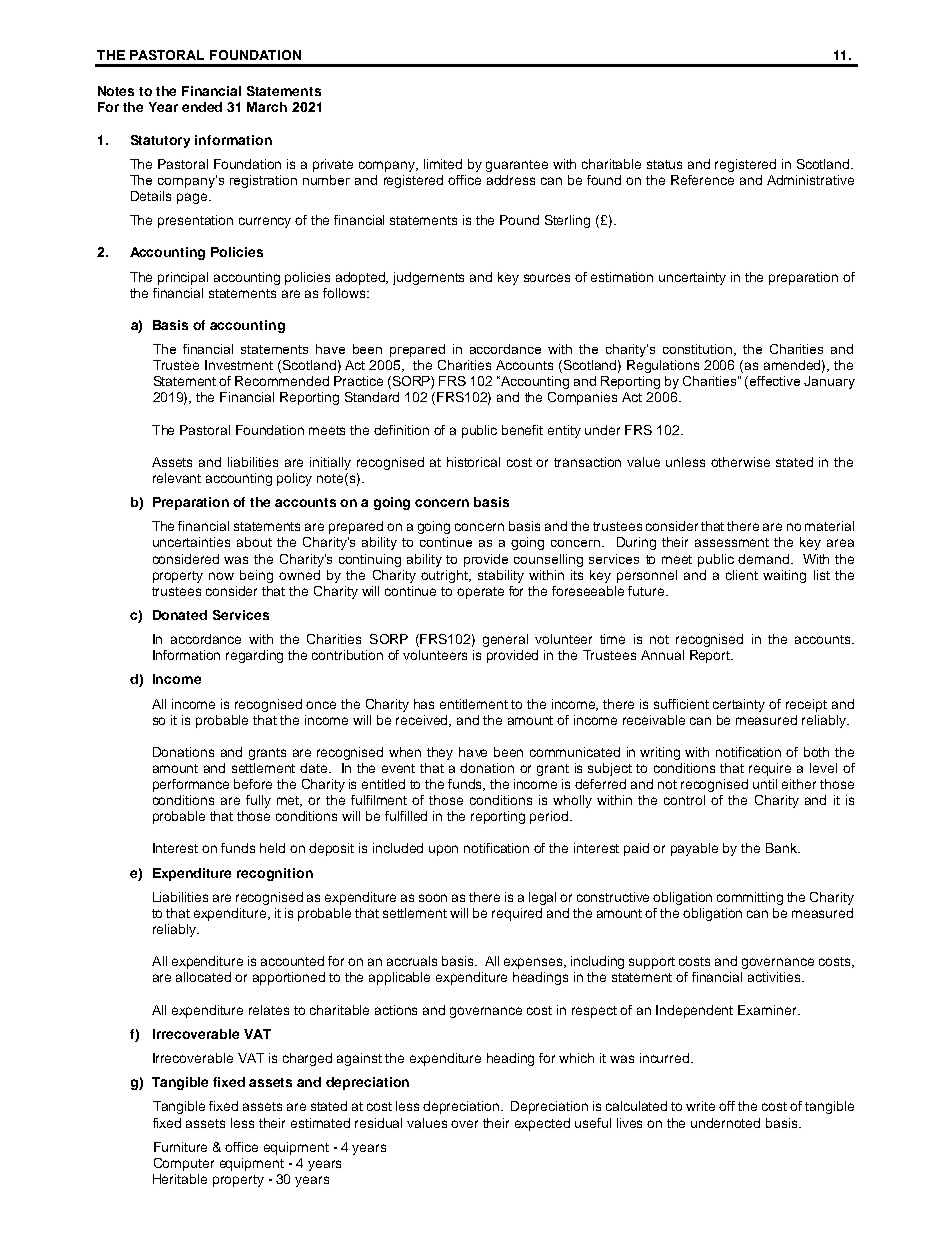  I want to click on activities, so click(776, 977).
